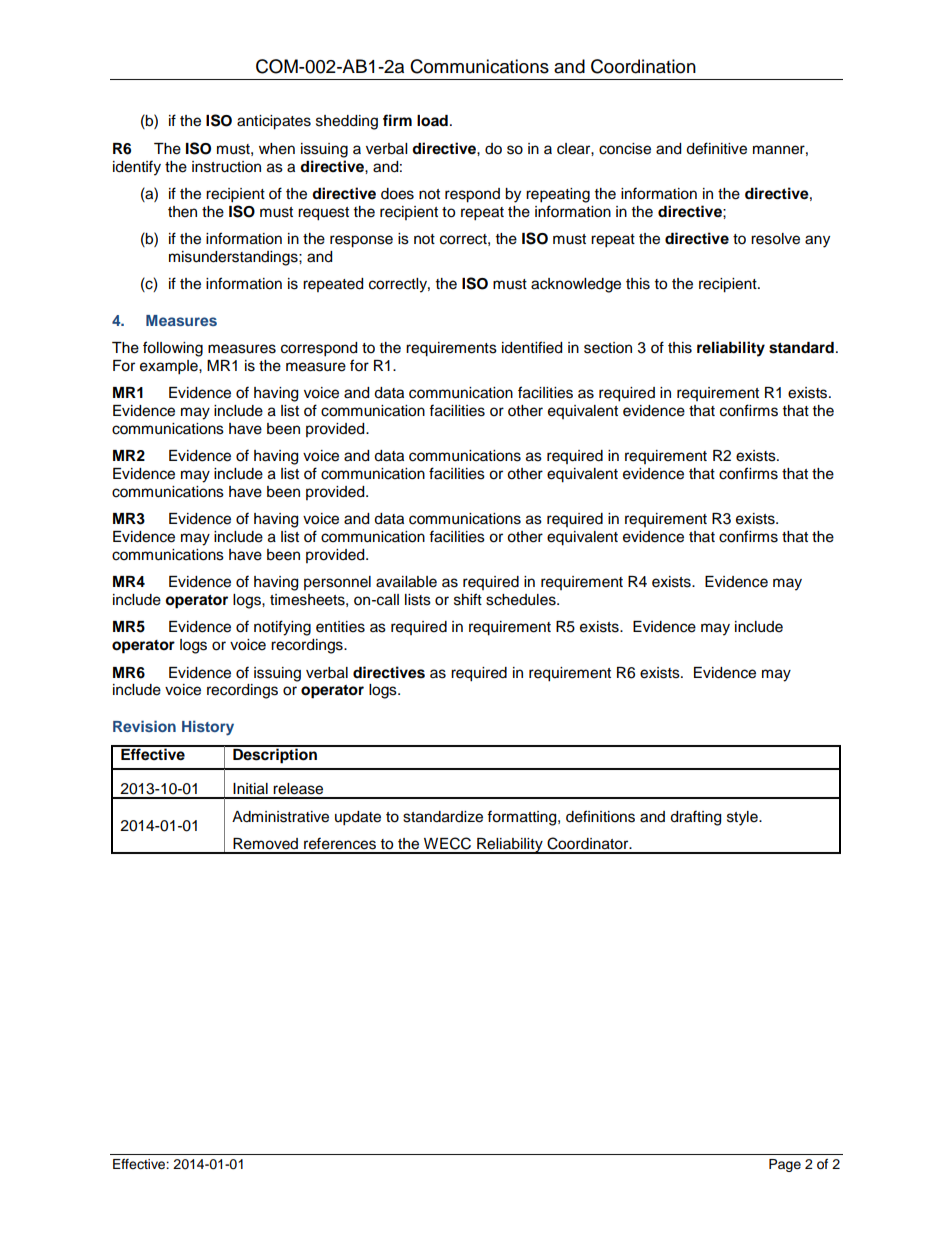 This page has width=952, height=1233. I want to click on style, so click(743, 818).
